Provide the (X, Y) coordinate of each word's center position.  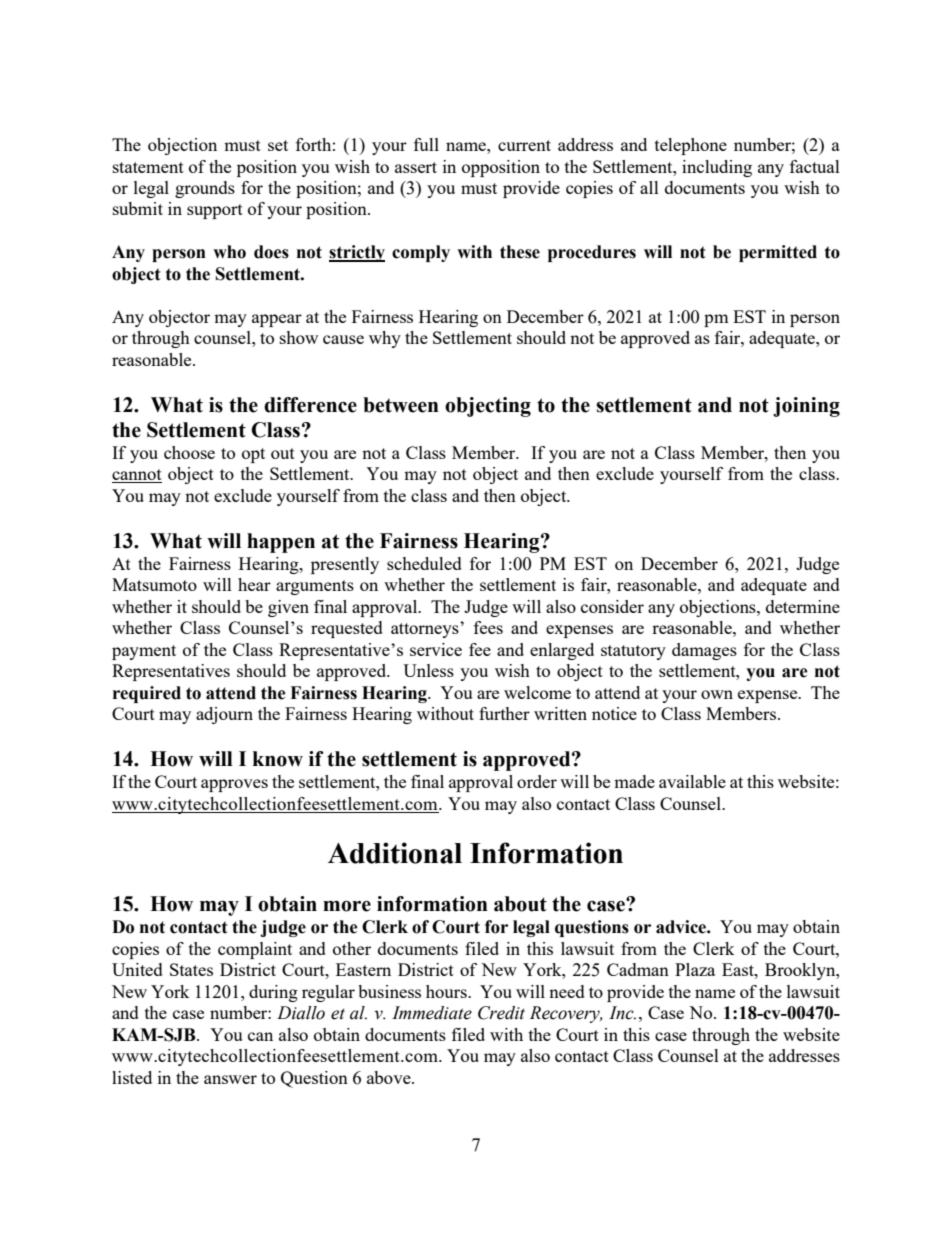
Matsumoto (154, 584)
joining (806, 407)
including (717, 168)
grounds (205, 189)
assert (416, 167)
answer (230, 1079)
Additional (395, 853)
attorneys (426, 630)
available (692, 781)
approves (234, 785)
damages (704, 651)
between (401, 405)
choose (189, 452)
